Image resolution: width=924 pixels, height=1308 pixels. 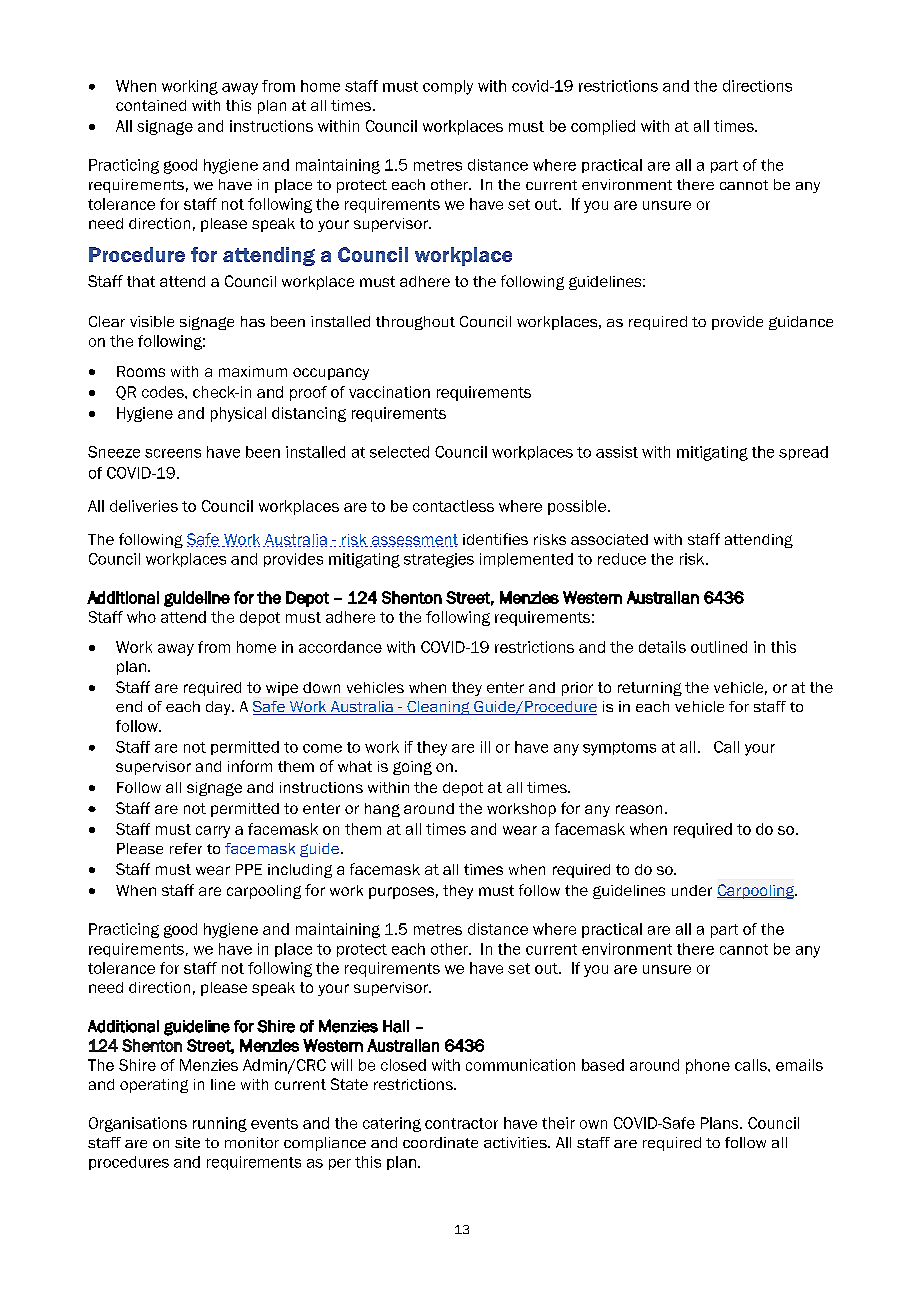 What do you see at coordinates (152, 321) in the screenshot?
I see `visible` at bounding box center [152, 321].
